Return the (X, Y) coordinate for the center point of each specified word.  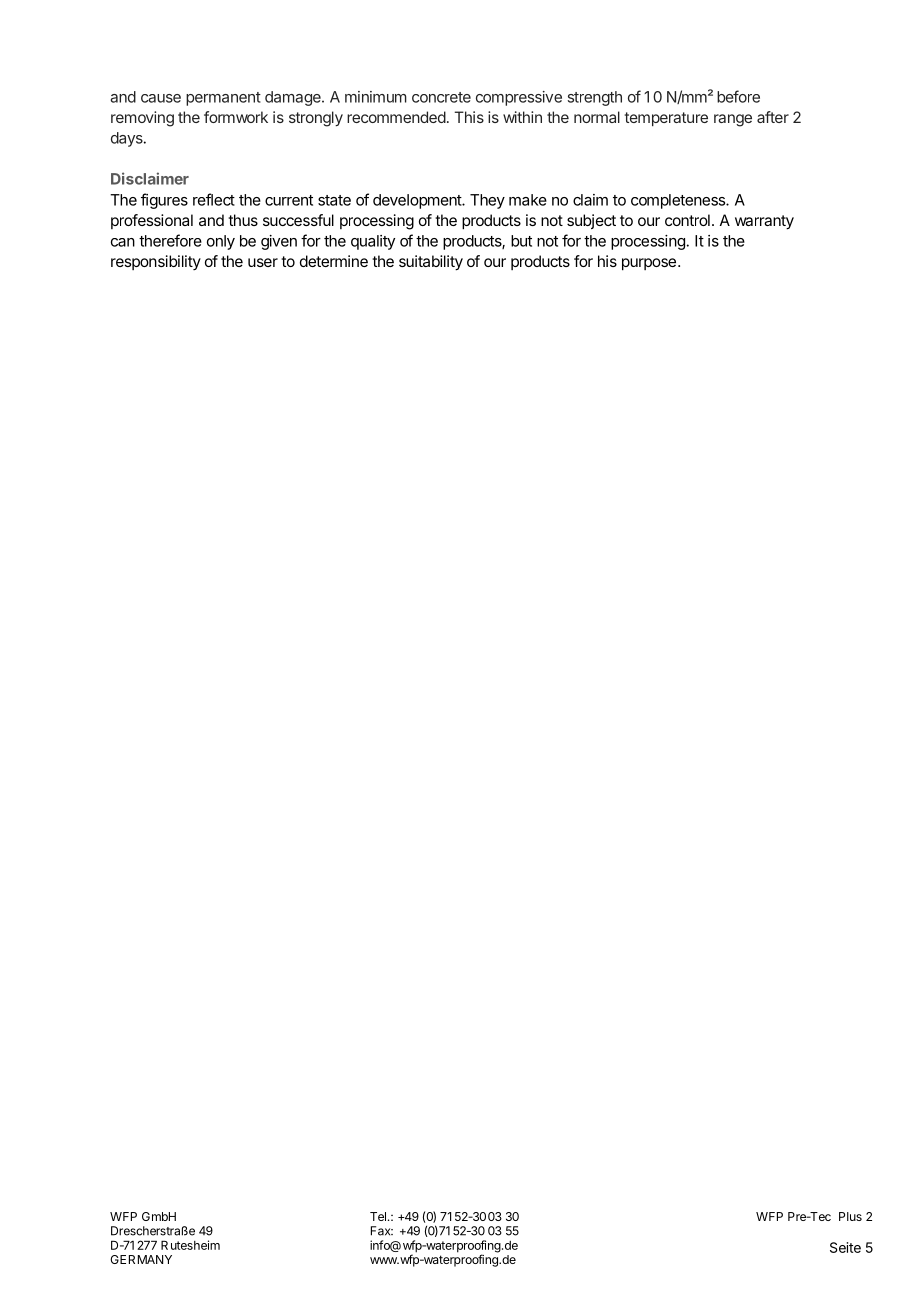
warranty (764, 222)
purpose (649, 264)
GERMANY (141, 1259)
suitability (431, 263)
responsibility (156, 262)
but (521, 241)
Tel (378, 1216)
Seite (845, 1247)
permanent (223, 99)
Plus (850, 1216)
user (263, 262)
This (469, 117)
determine (334, 261)
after (773, 117)
